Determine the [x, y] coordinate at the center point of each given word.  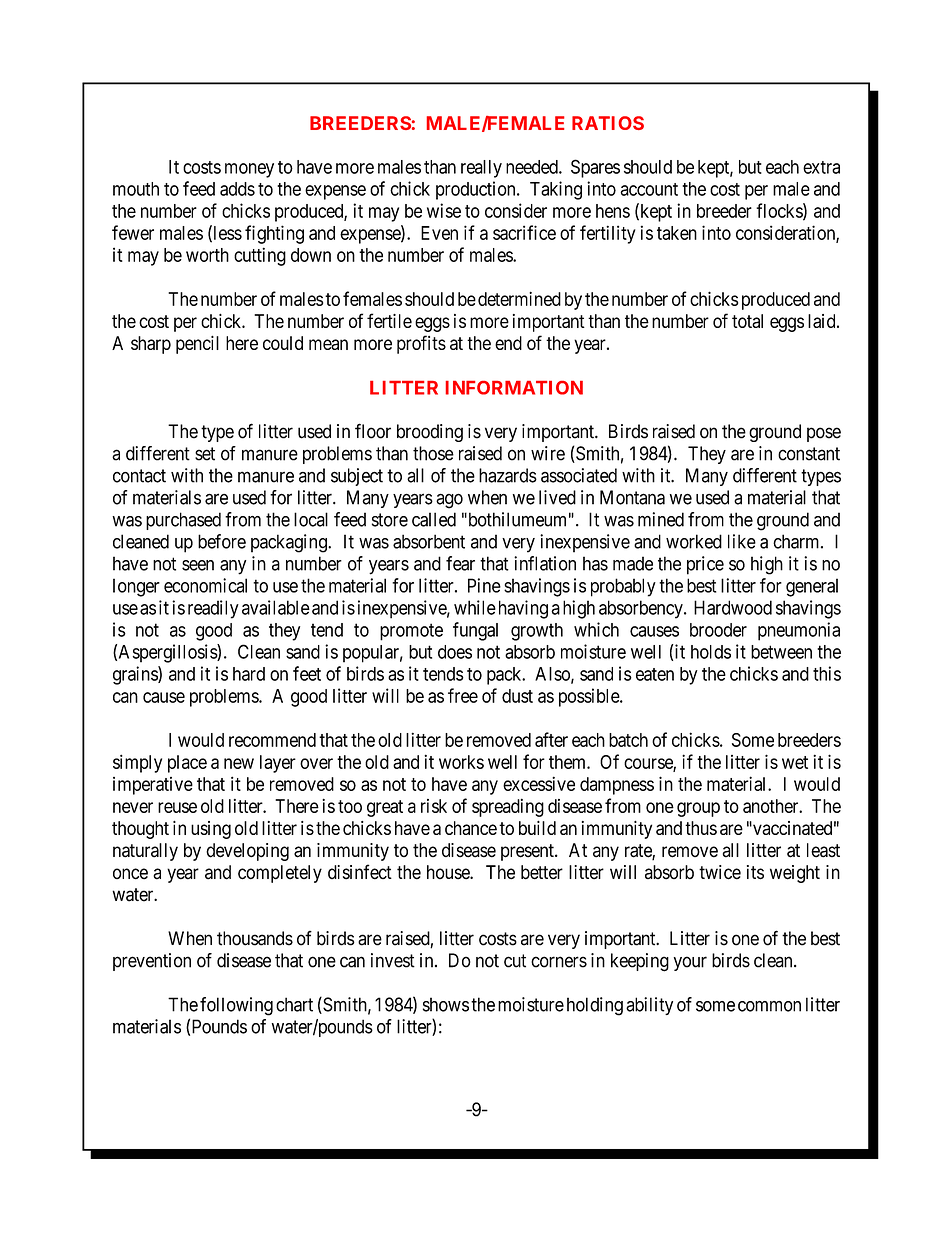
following [236, 1006]
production [477, 190]
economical [205, 585]
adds [237, 189]
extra [821, 167]
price [705, 565]
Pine [484, 585]
